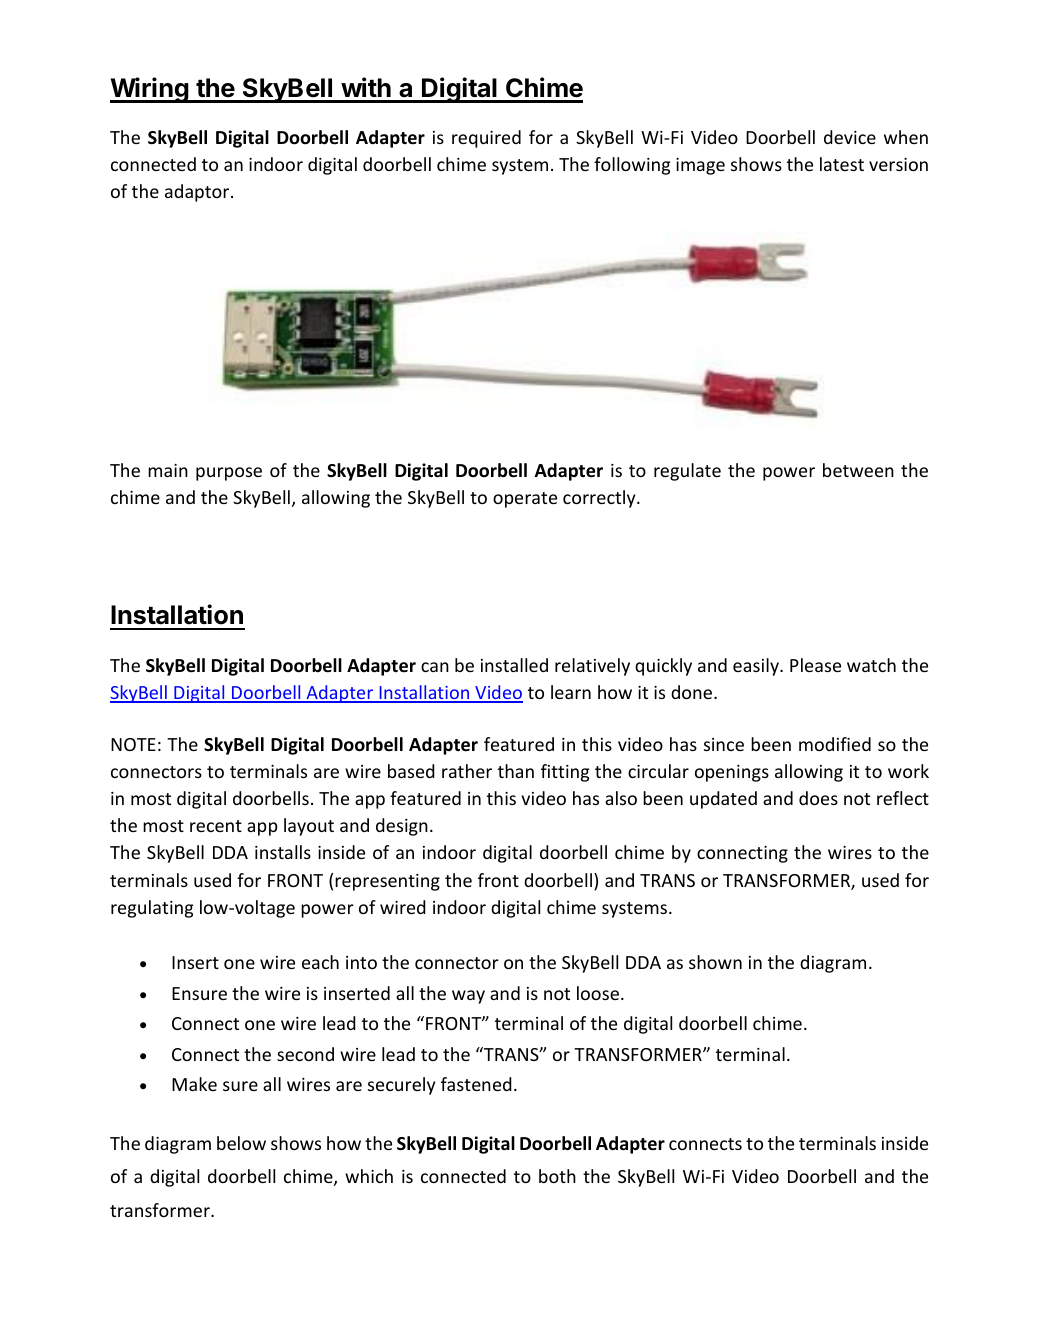  I want to click on both, so click(557, 1176).
